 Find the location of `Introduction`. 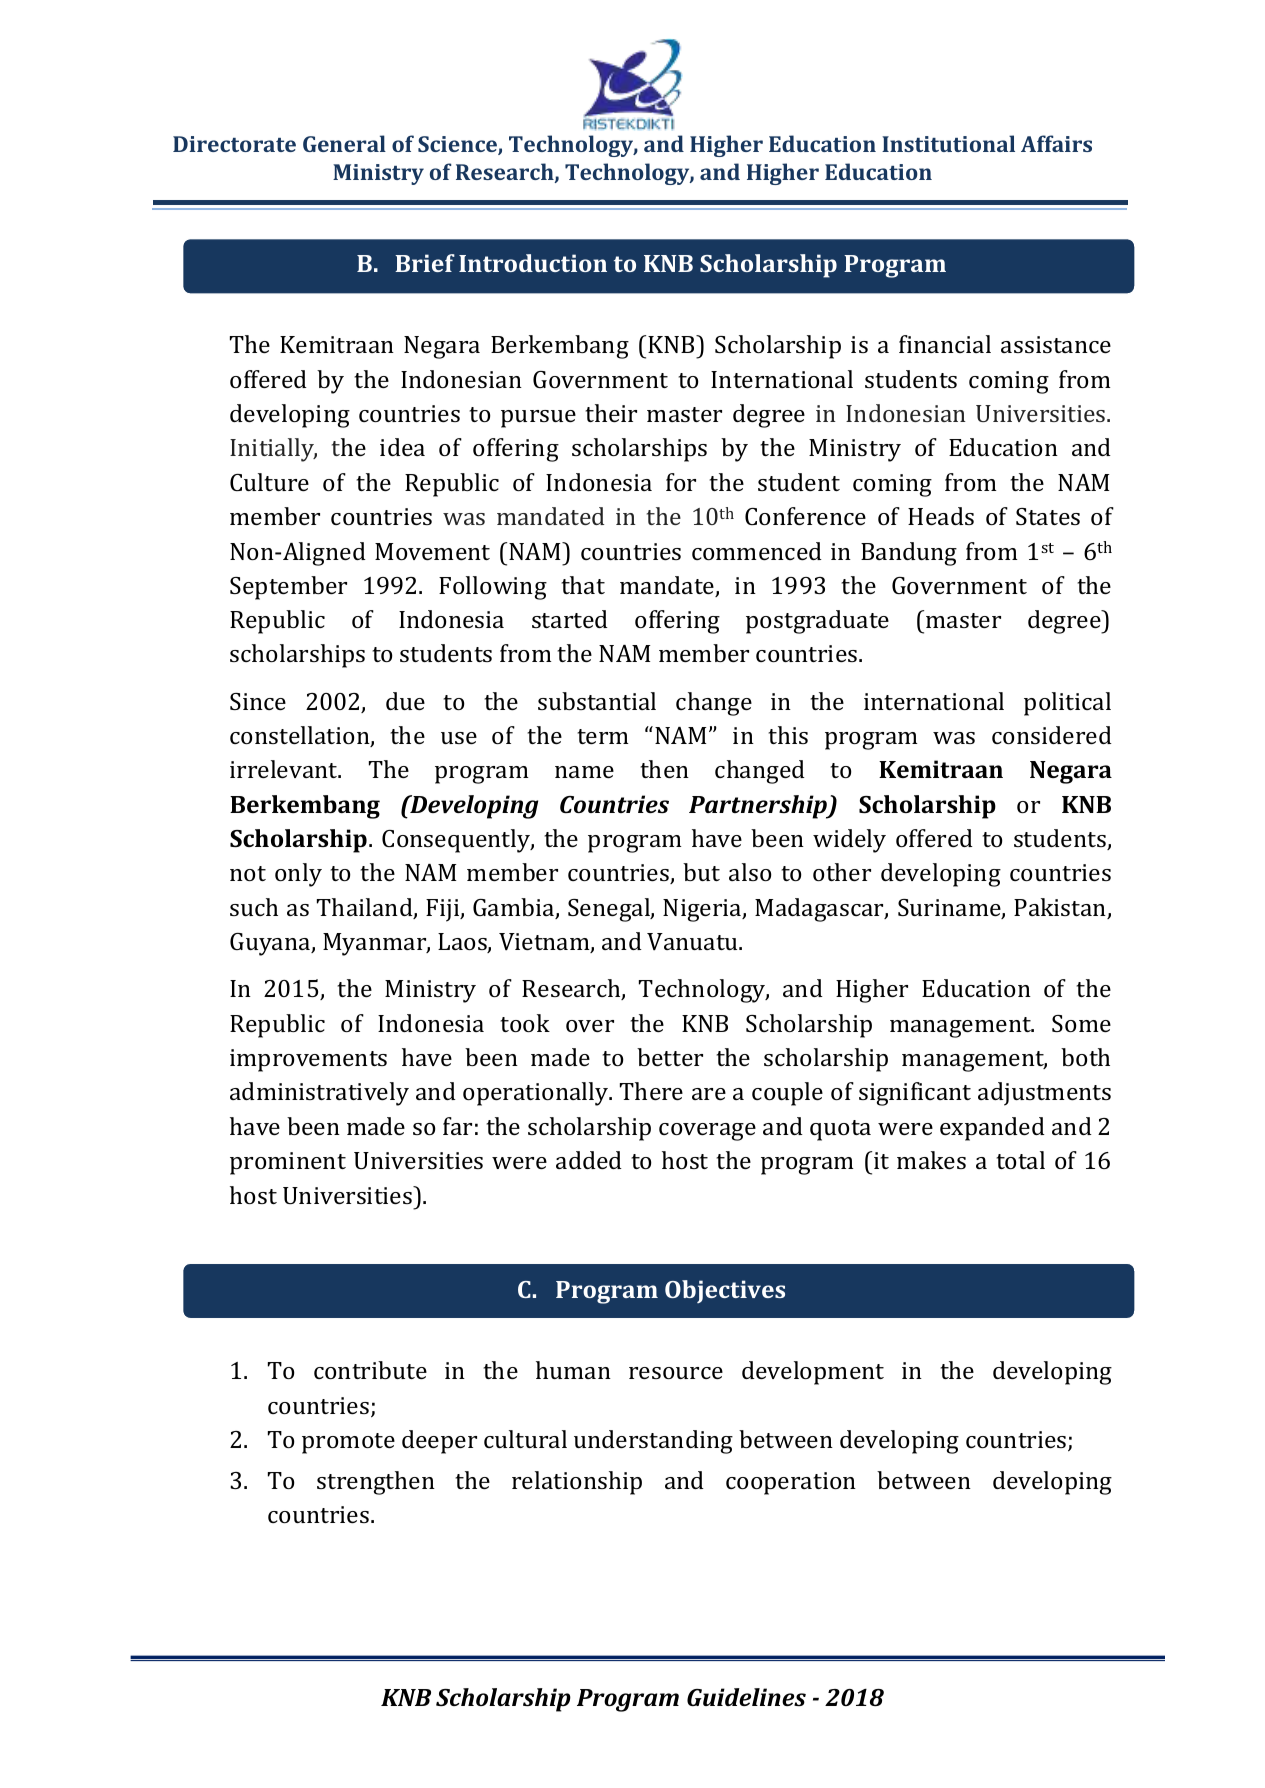

Introduction is located at coordinates (533, 263).
